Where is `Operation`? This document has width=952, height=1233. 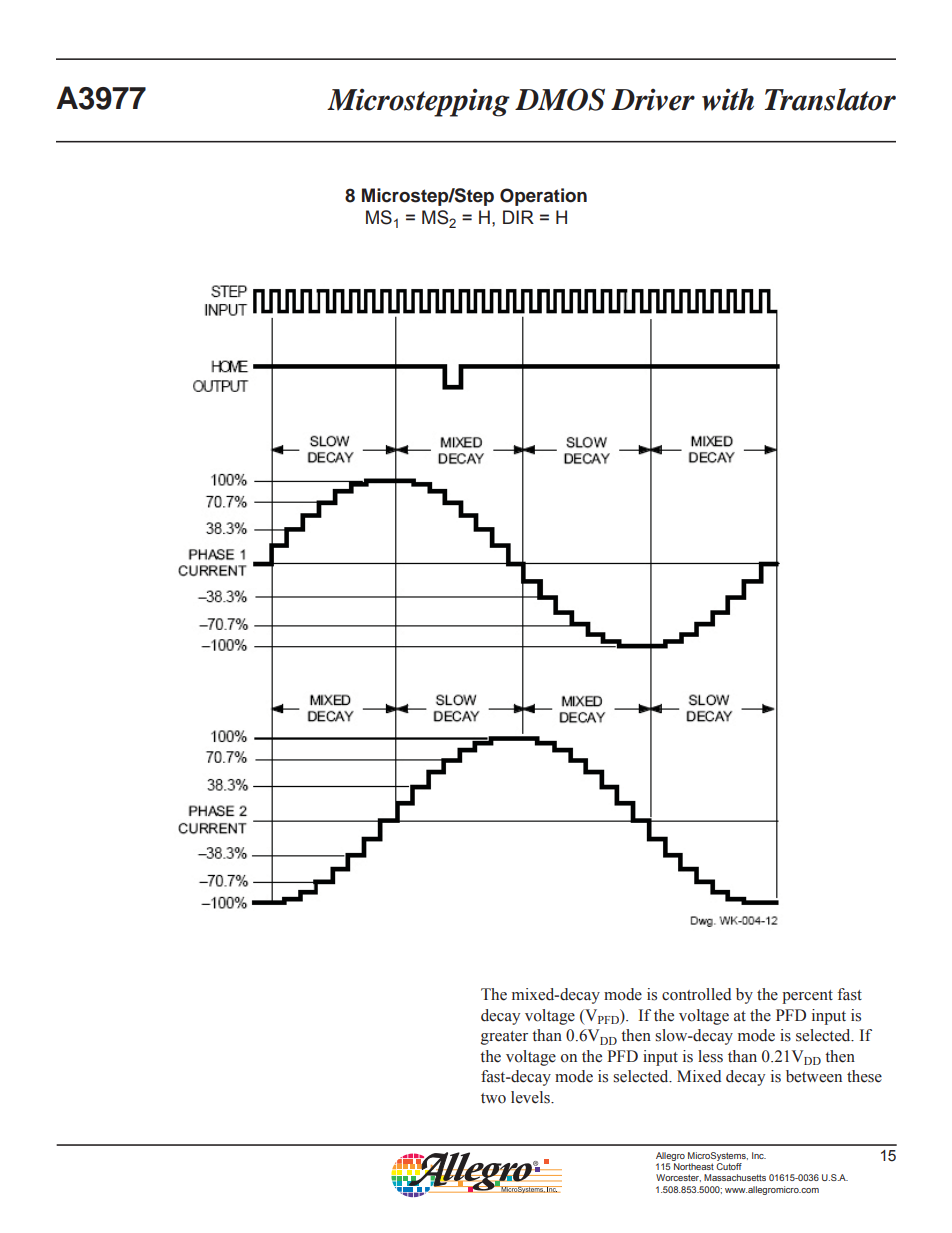 Operation is located at coordinates (543, 197).
